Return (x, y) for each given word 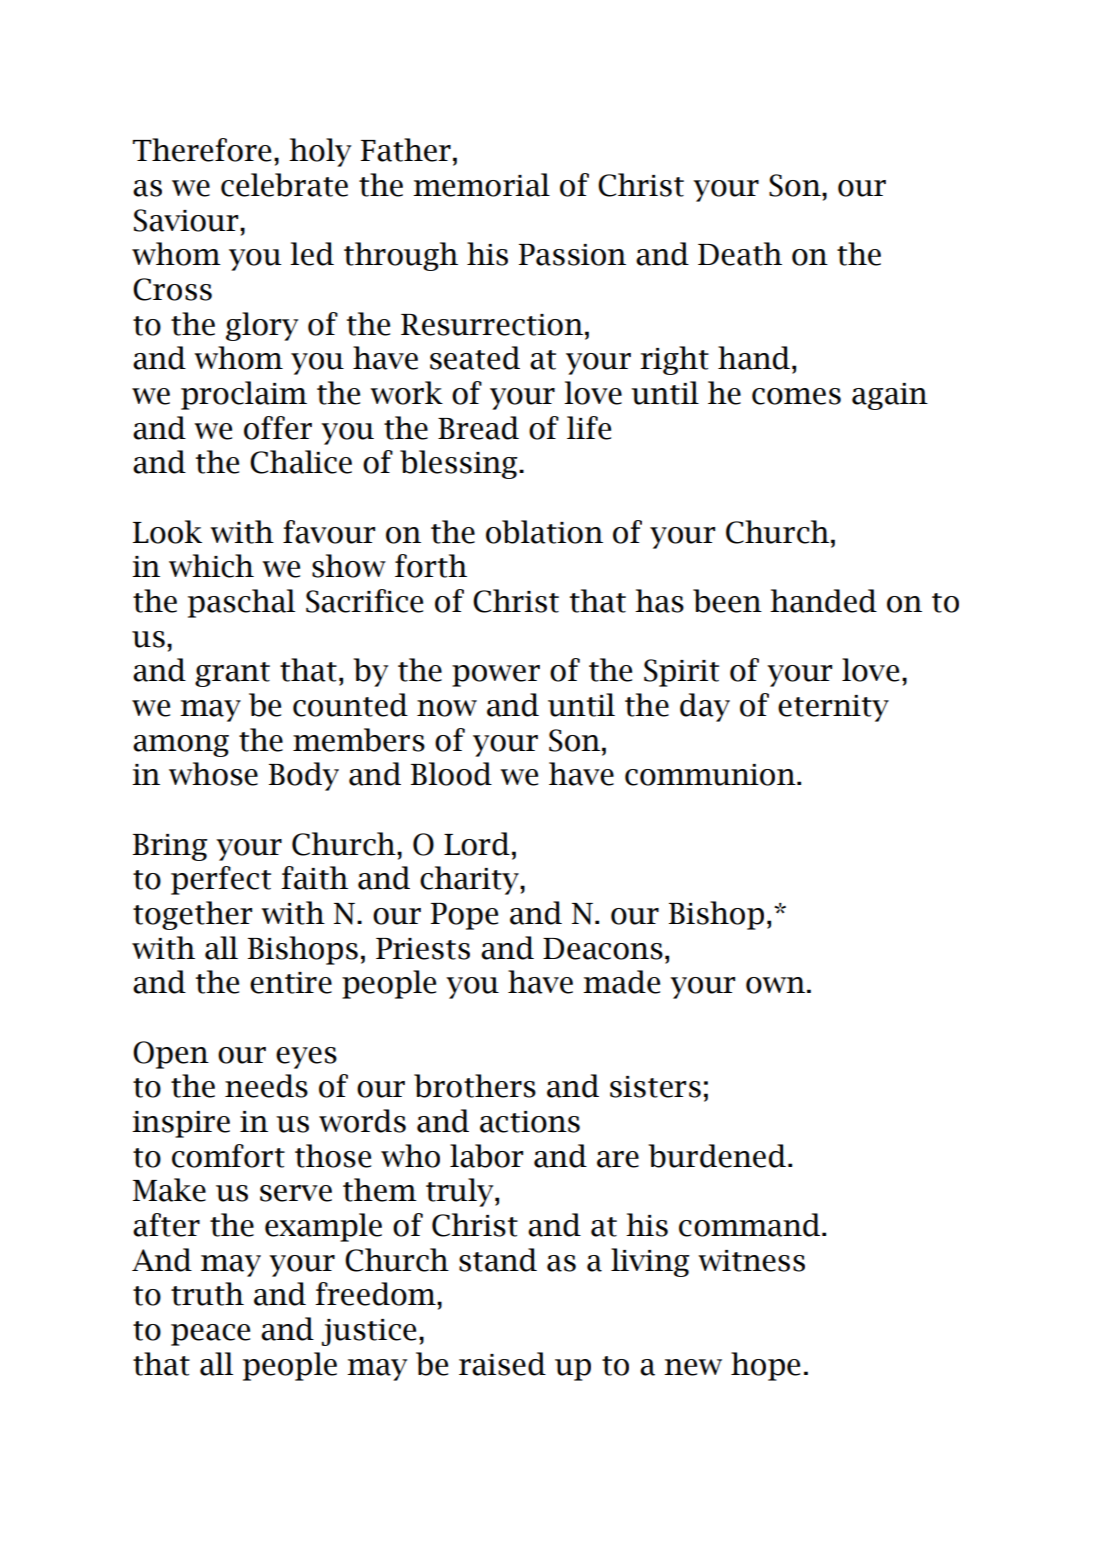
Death (740, 254)
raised (502, 1364)
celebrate (284, 185)
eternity (833, 708)
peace (210, 1335)
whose (213, 774)
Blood (451, 774)
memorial (481, 185)
